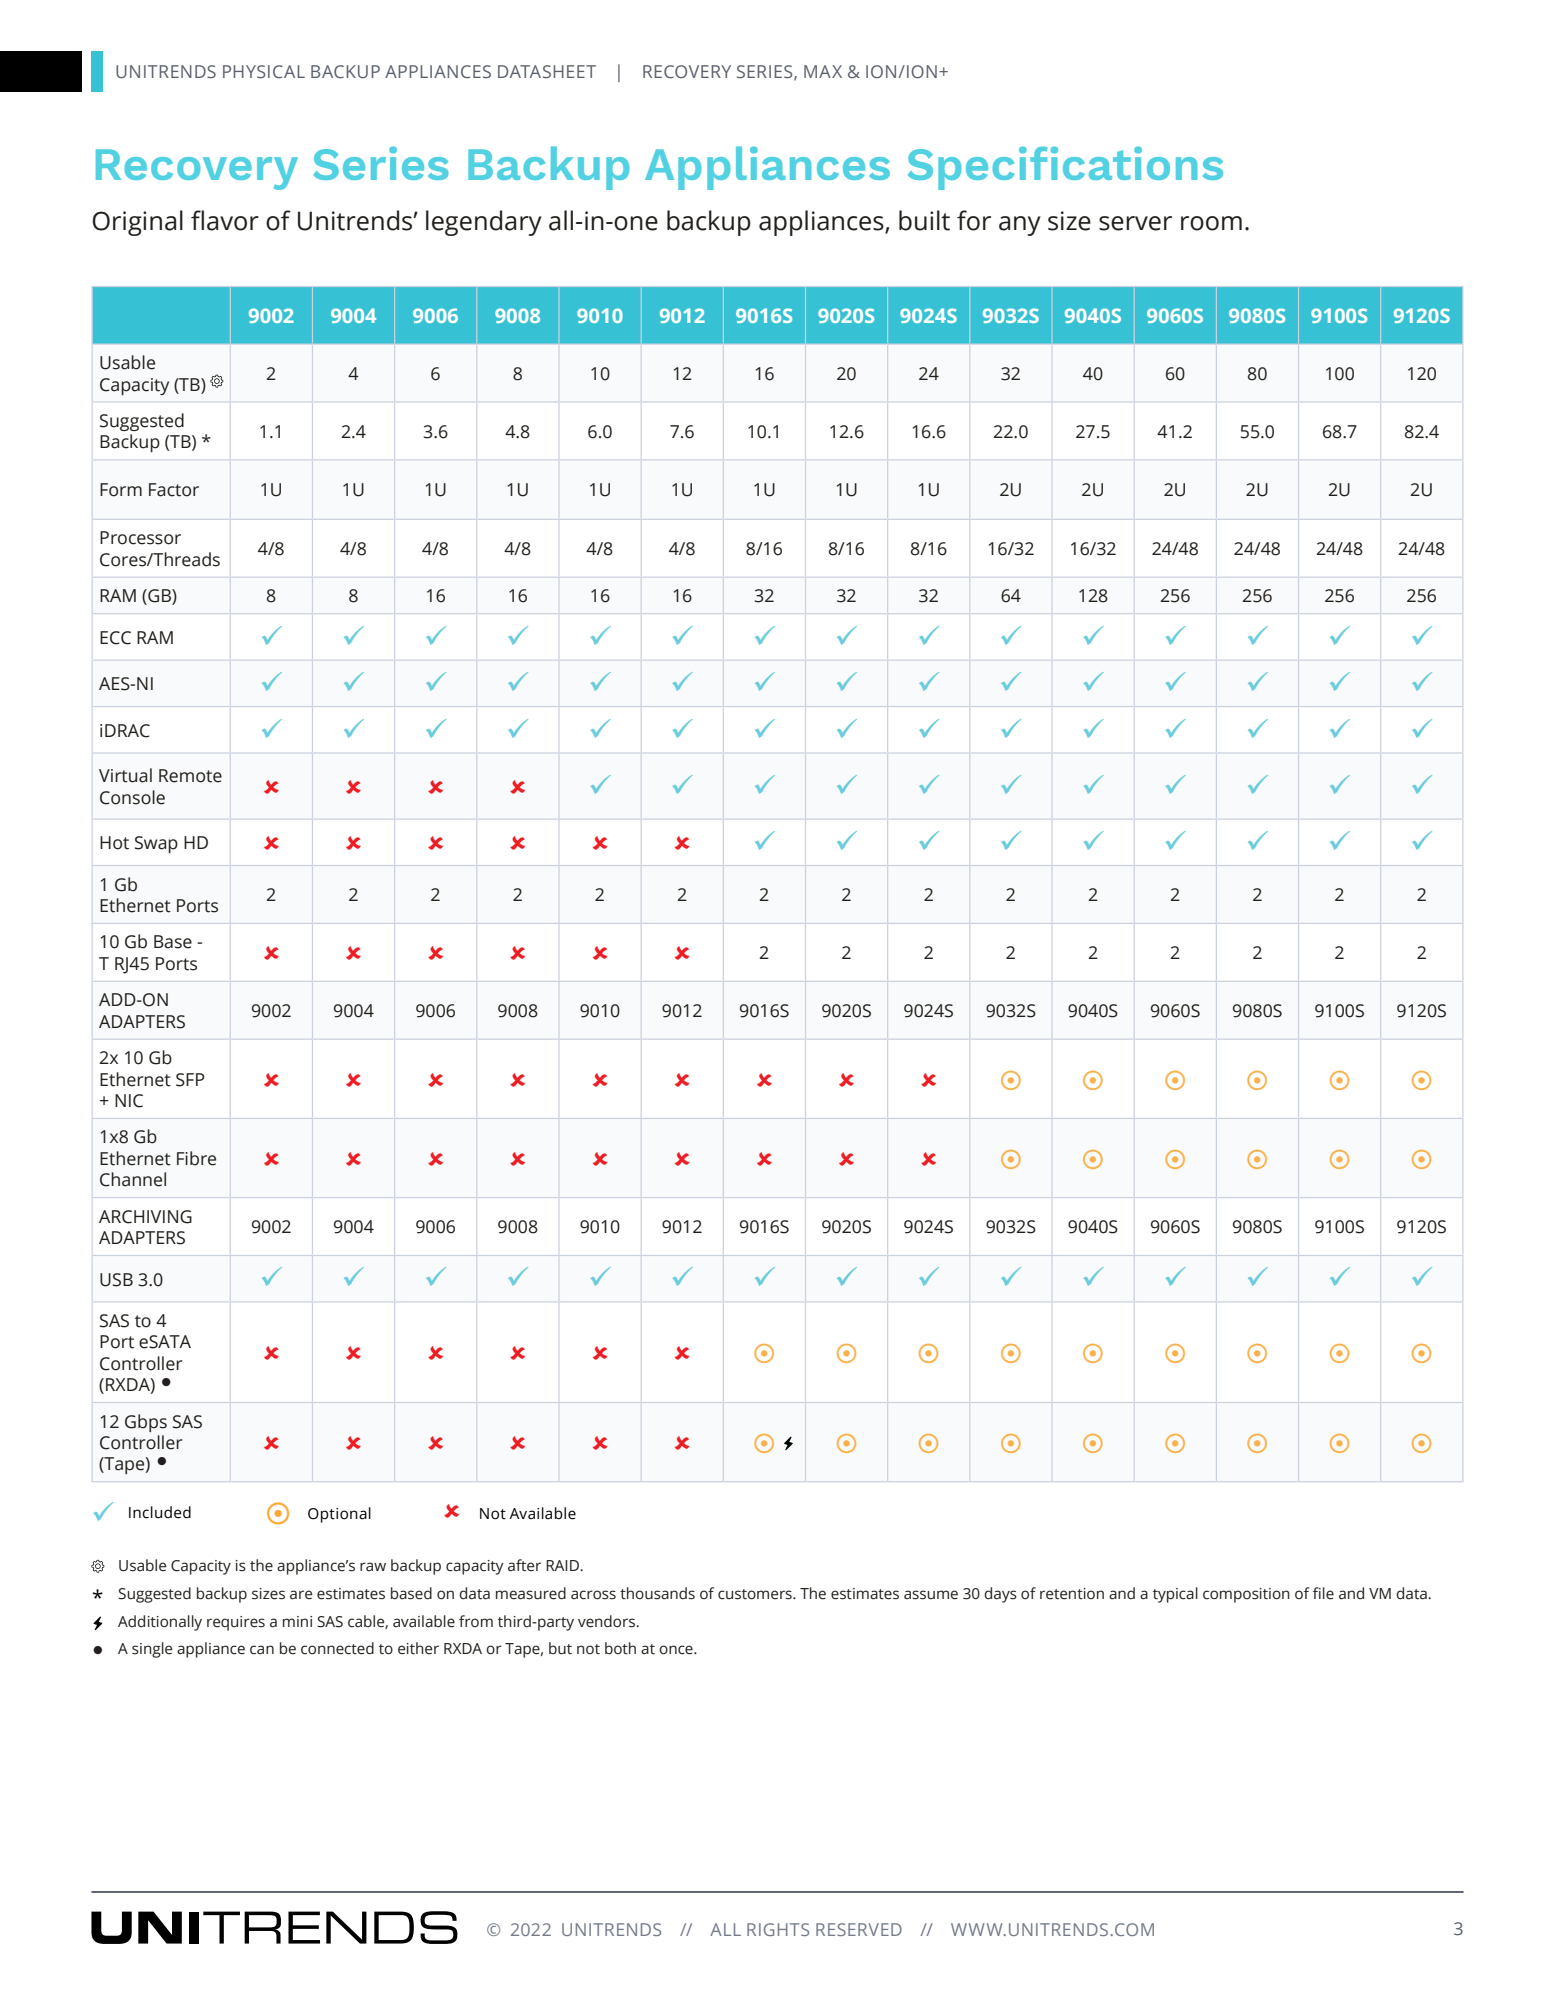 This screenshot has height=2012, width=1555. Describe the element at coordinates (264, 71) in the screenshot. I see `PHYSICAL` at that location.
